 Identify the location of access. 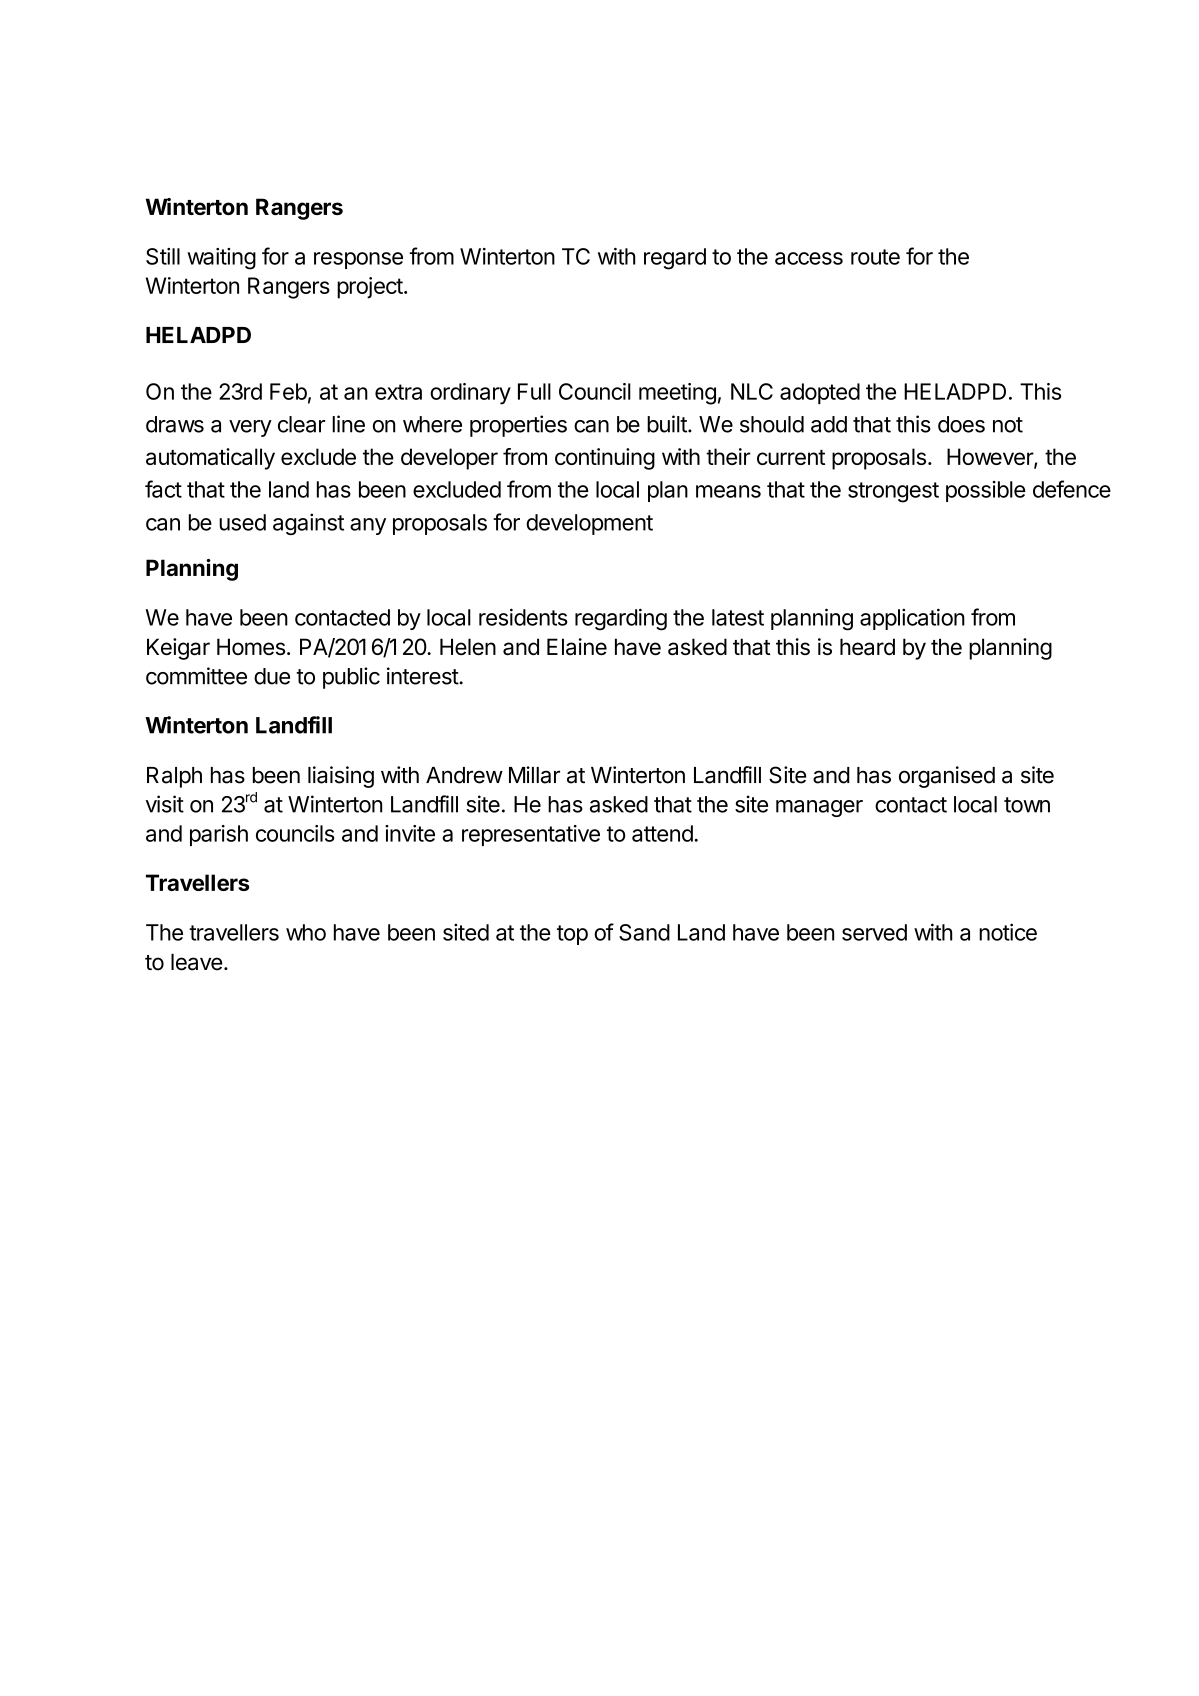
(809, 258).
